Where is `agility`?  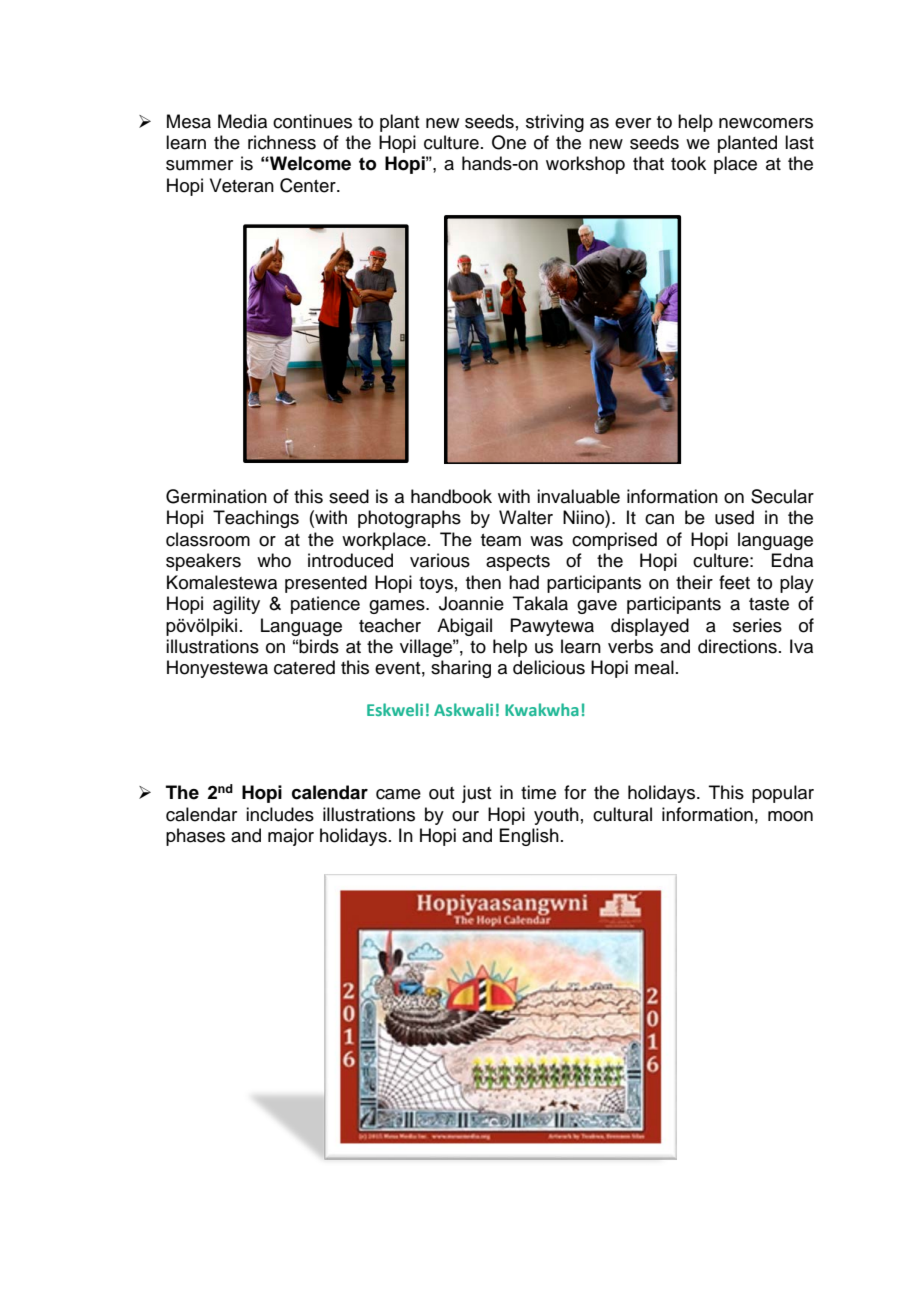
agility is located at coordinates (236, 605).
